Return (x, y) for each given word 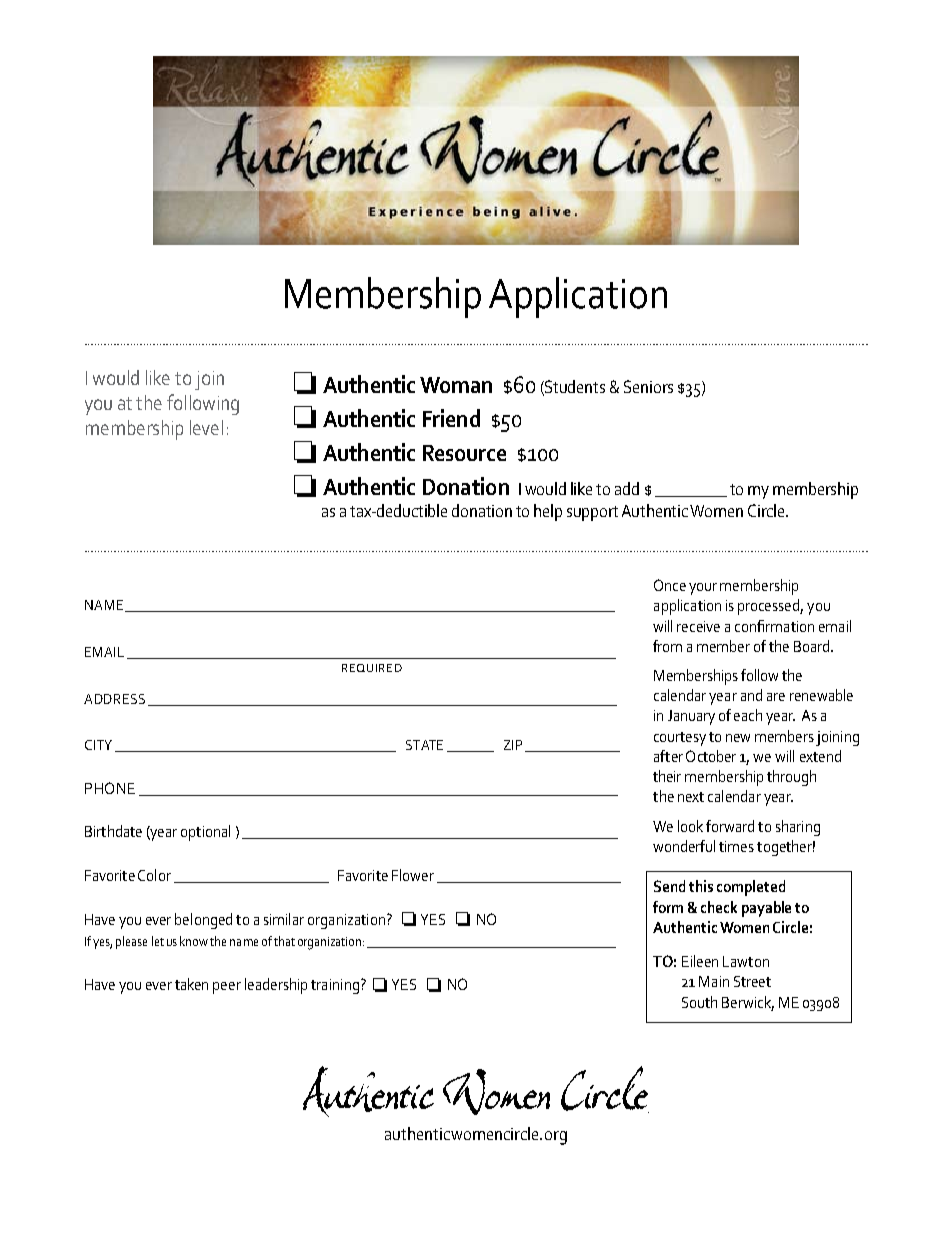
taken (191, 984)
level (206, 427)
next (691, 797)
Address (114, 699)
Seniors (648, 386)
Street (752, 981)
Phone (110, 788)
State (424, 745)
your (703, 589)
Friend (451, 418)
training (335, 986)
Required (372, 668)
